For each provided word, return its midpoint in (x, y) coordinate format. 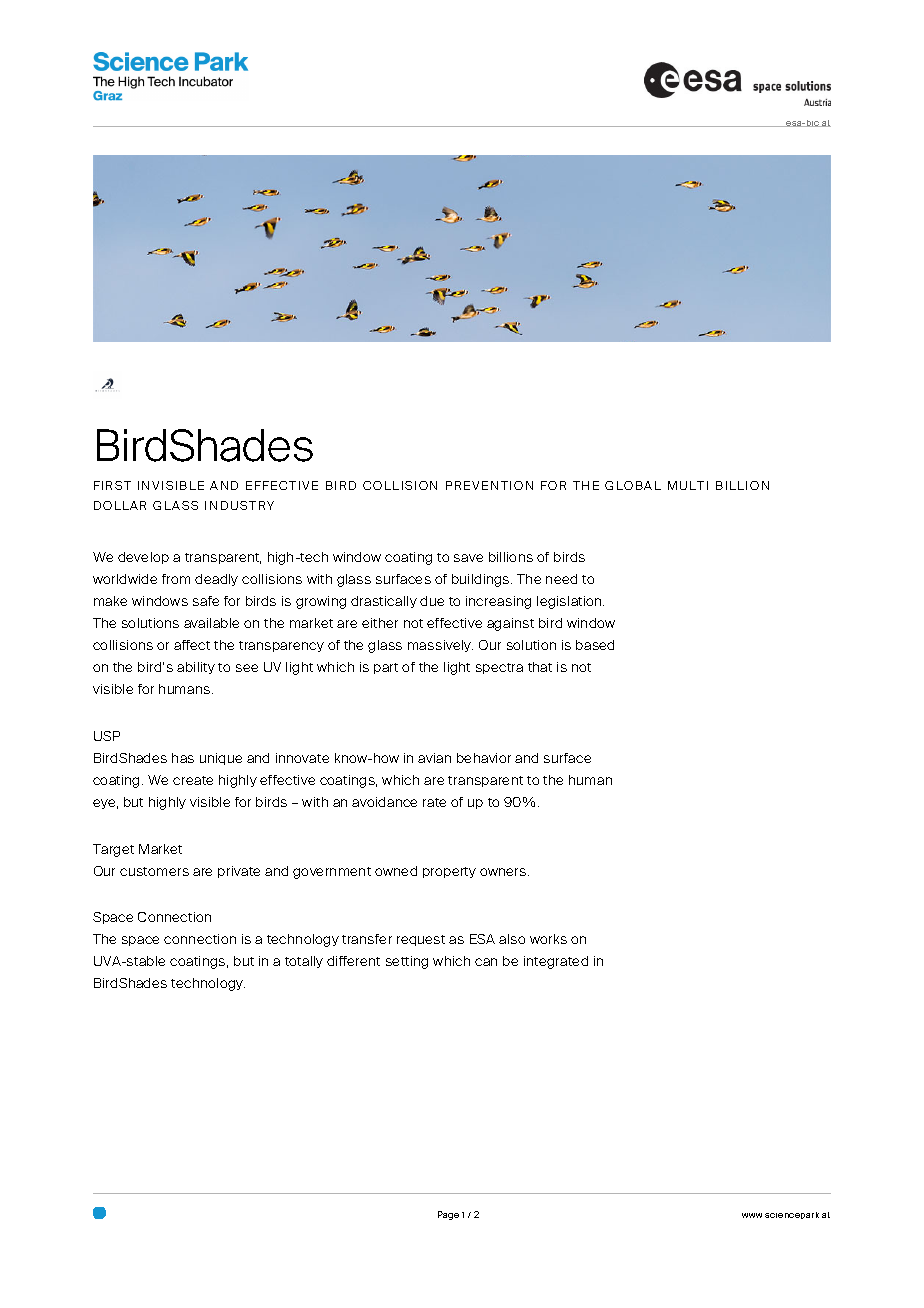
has (183, 758)
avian (434, 758)
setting (407, 962)
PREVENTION (489, 485)
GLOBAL (633, 485)
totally (304, 962)
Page (448, 1215)
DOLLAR (120, 505)
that (540, 667)
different (353, 961)
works (548, 939)
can (486, 962)
